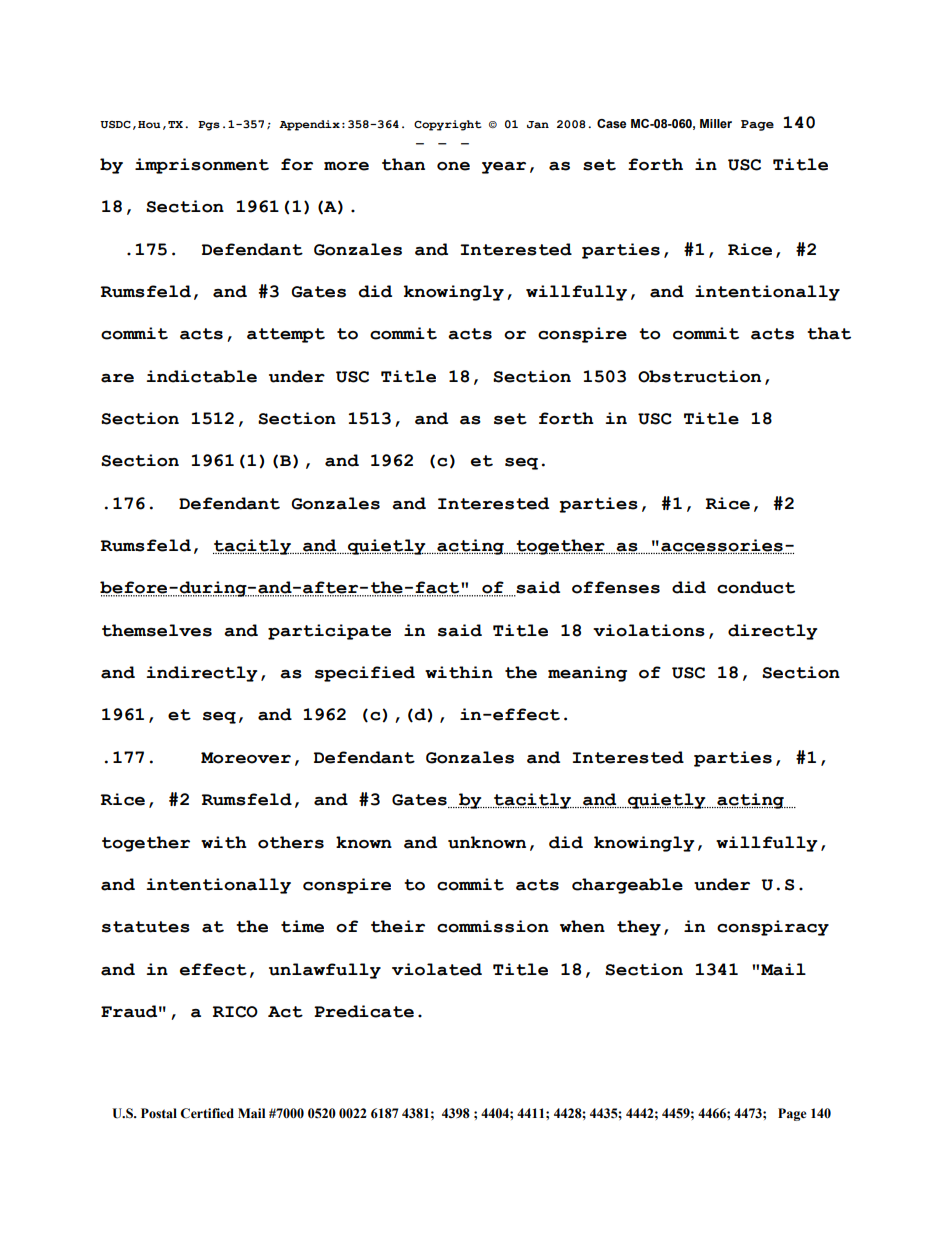 This document has height=1233, width=952. Describe the element at coordinates (286, 335) in the document. I see `attempt` at that location.
